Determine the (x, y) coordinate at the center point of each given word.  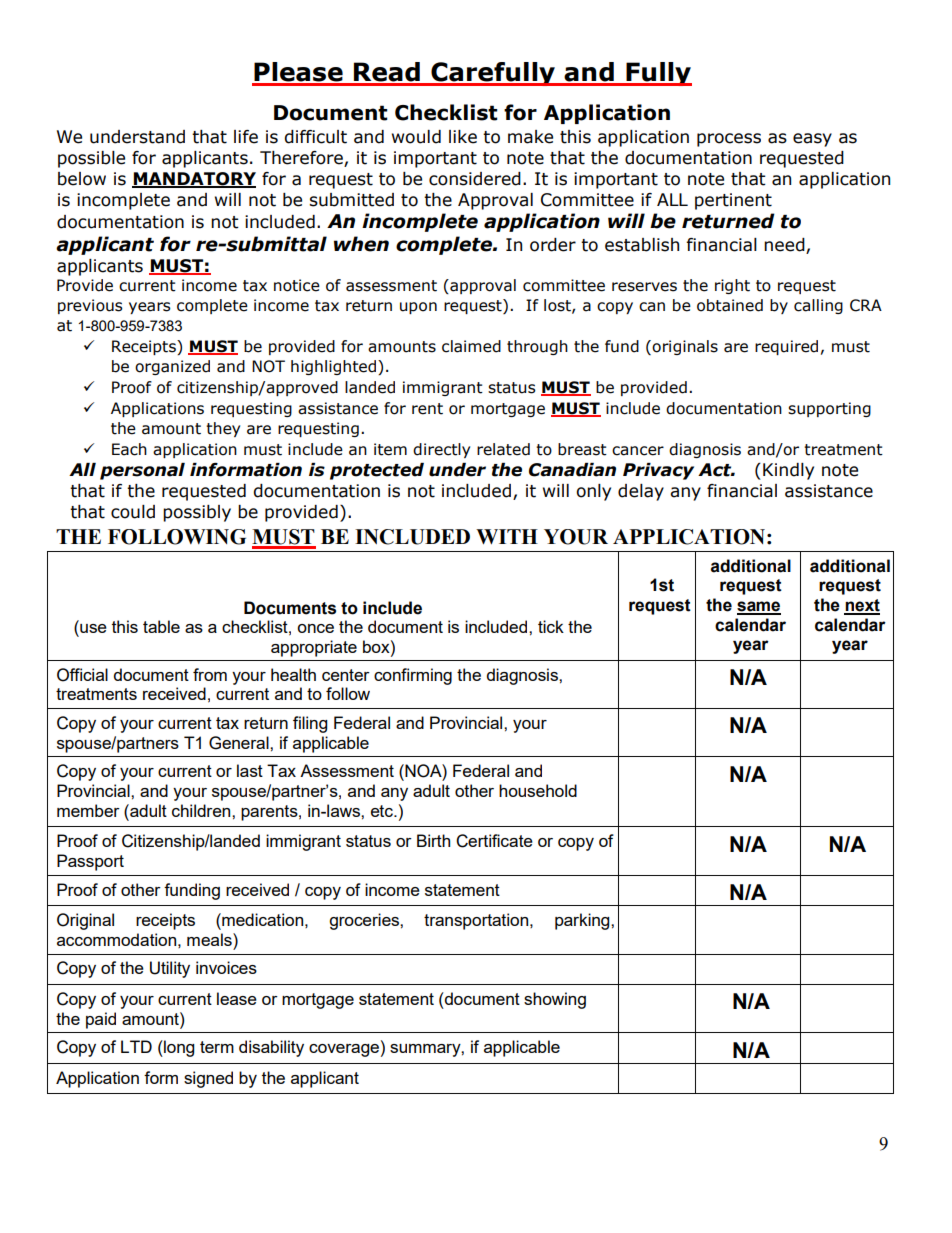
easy (812, 140)
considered (475, 179)
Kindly (788, 471)
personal (142, 471)
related (503, 449)
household (538, 790)
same (759, 607)
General (240, 743)
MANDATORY (194, 180)
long (178, 1048)
